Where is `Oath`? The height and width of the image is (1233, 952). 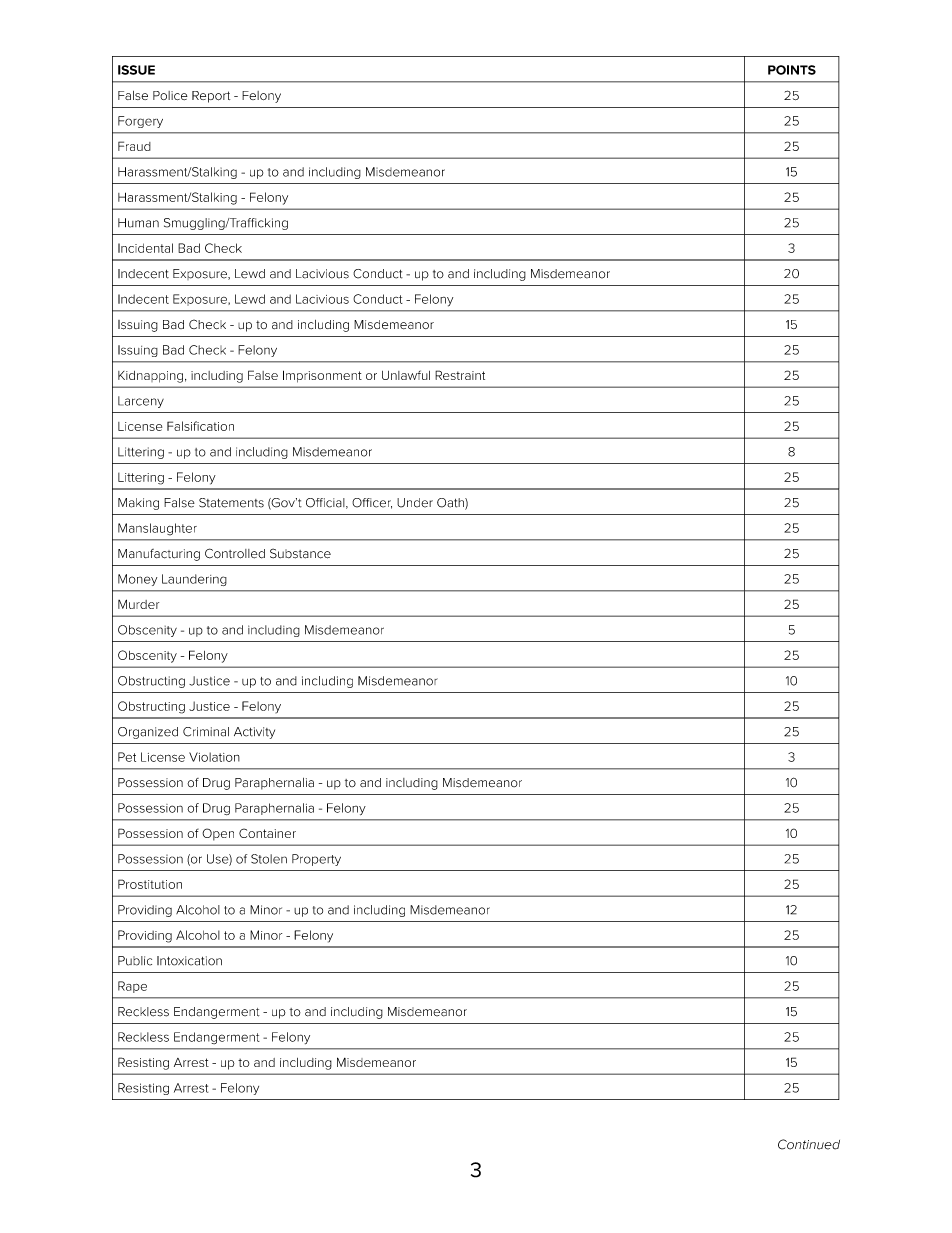
Oath is located at coordinates (451, 504).
